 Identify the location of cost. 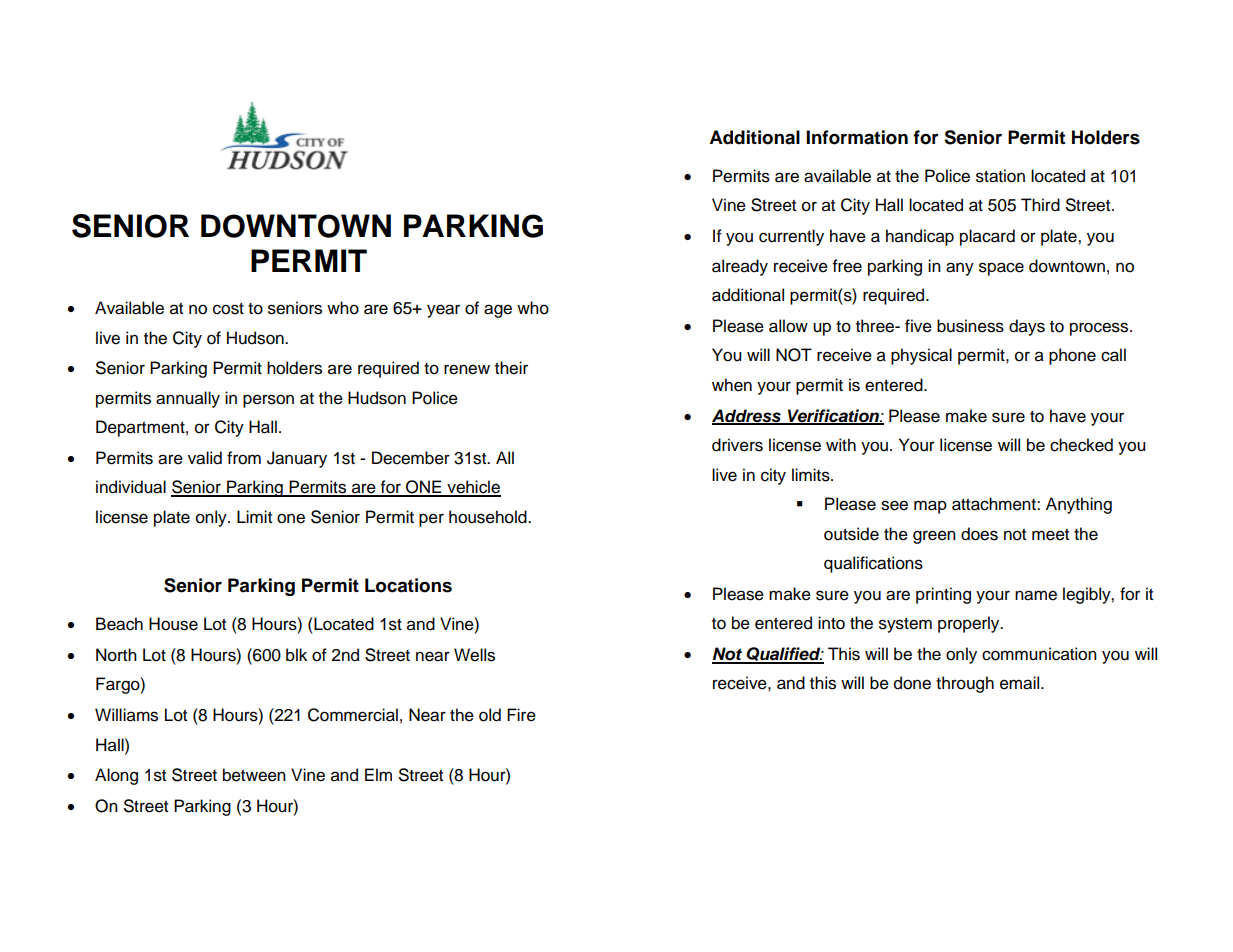
(228, 309).
